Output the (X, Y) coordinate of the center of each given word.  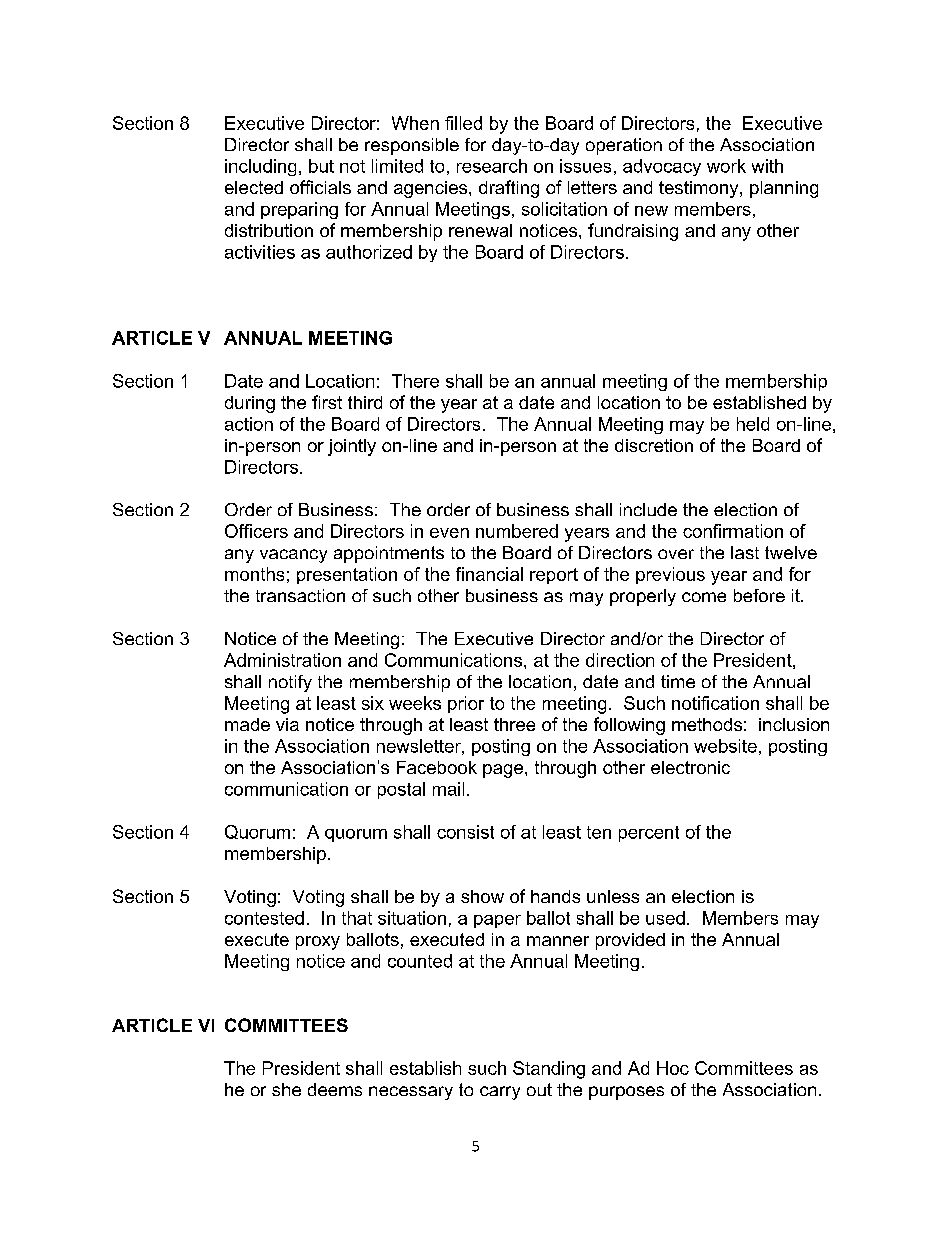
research (492, 166)
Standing (549, 1070)
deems (335, 1089)
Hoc (673, 1068)
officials (320, 187)
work (726, 166)
